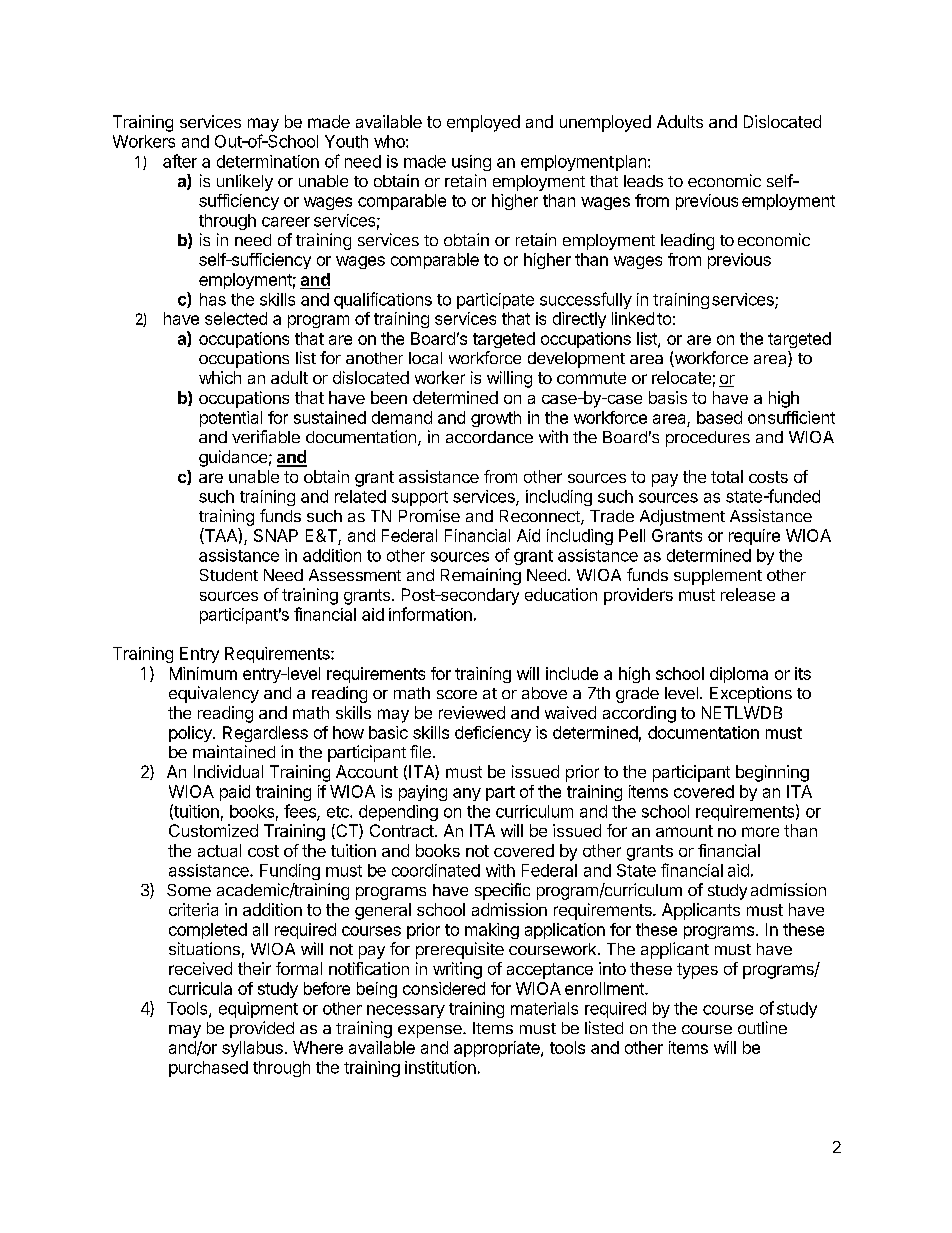 Image resolution: width=952 pixels, height=1233 pixels. I want to click on which, so click(220, 377).
